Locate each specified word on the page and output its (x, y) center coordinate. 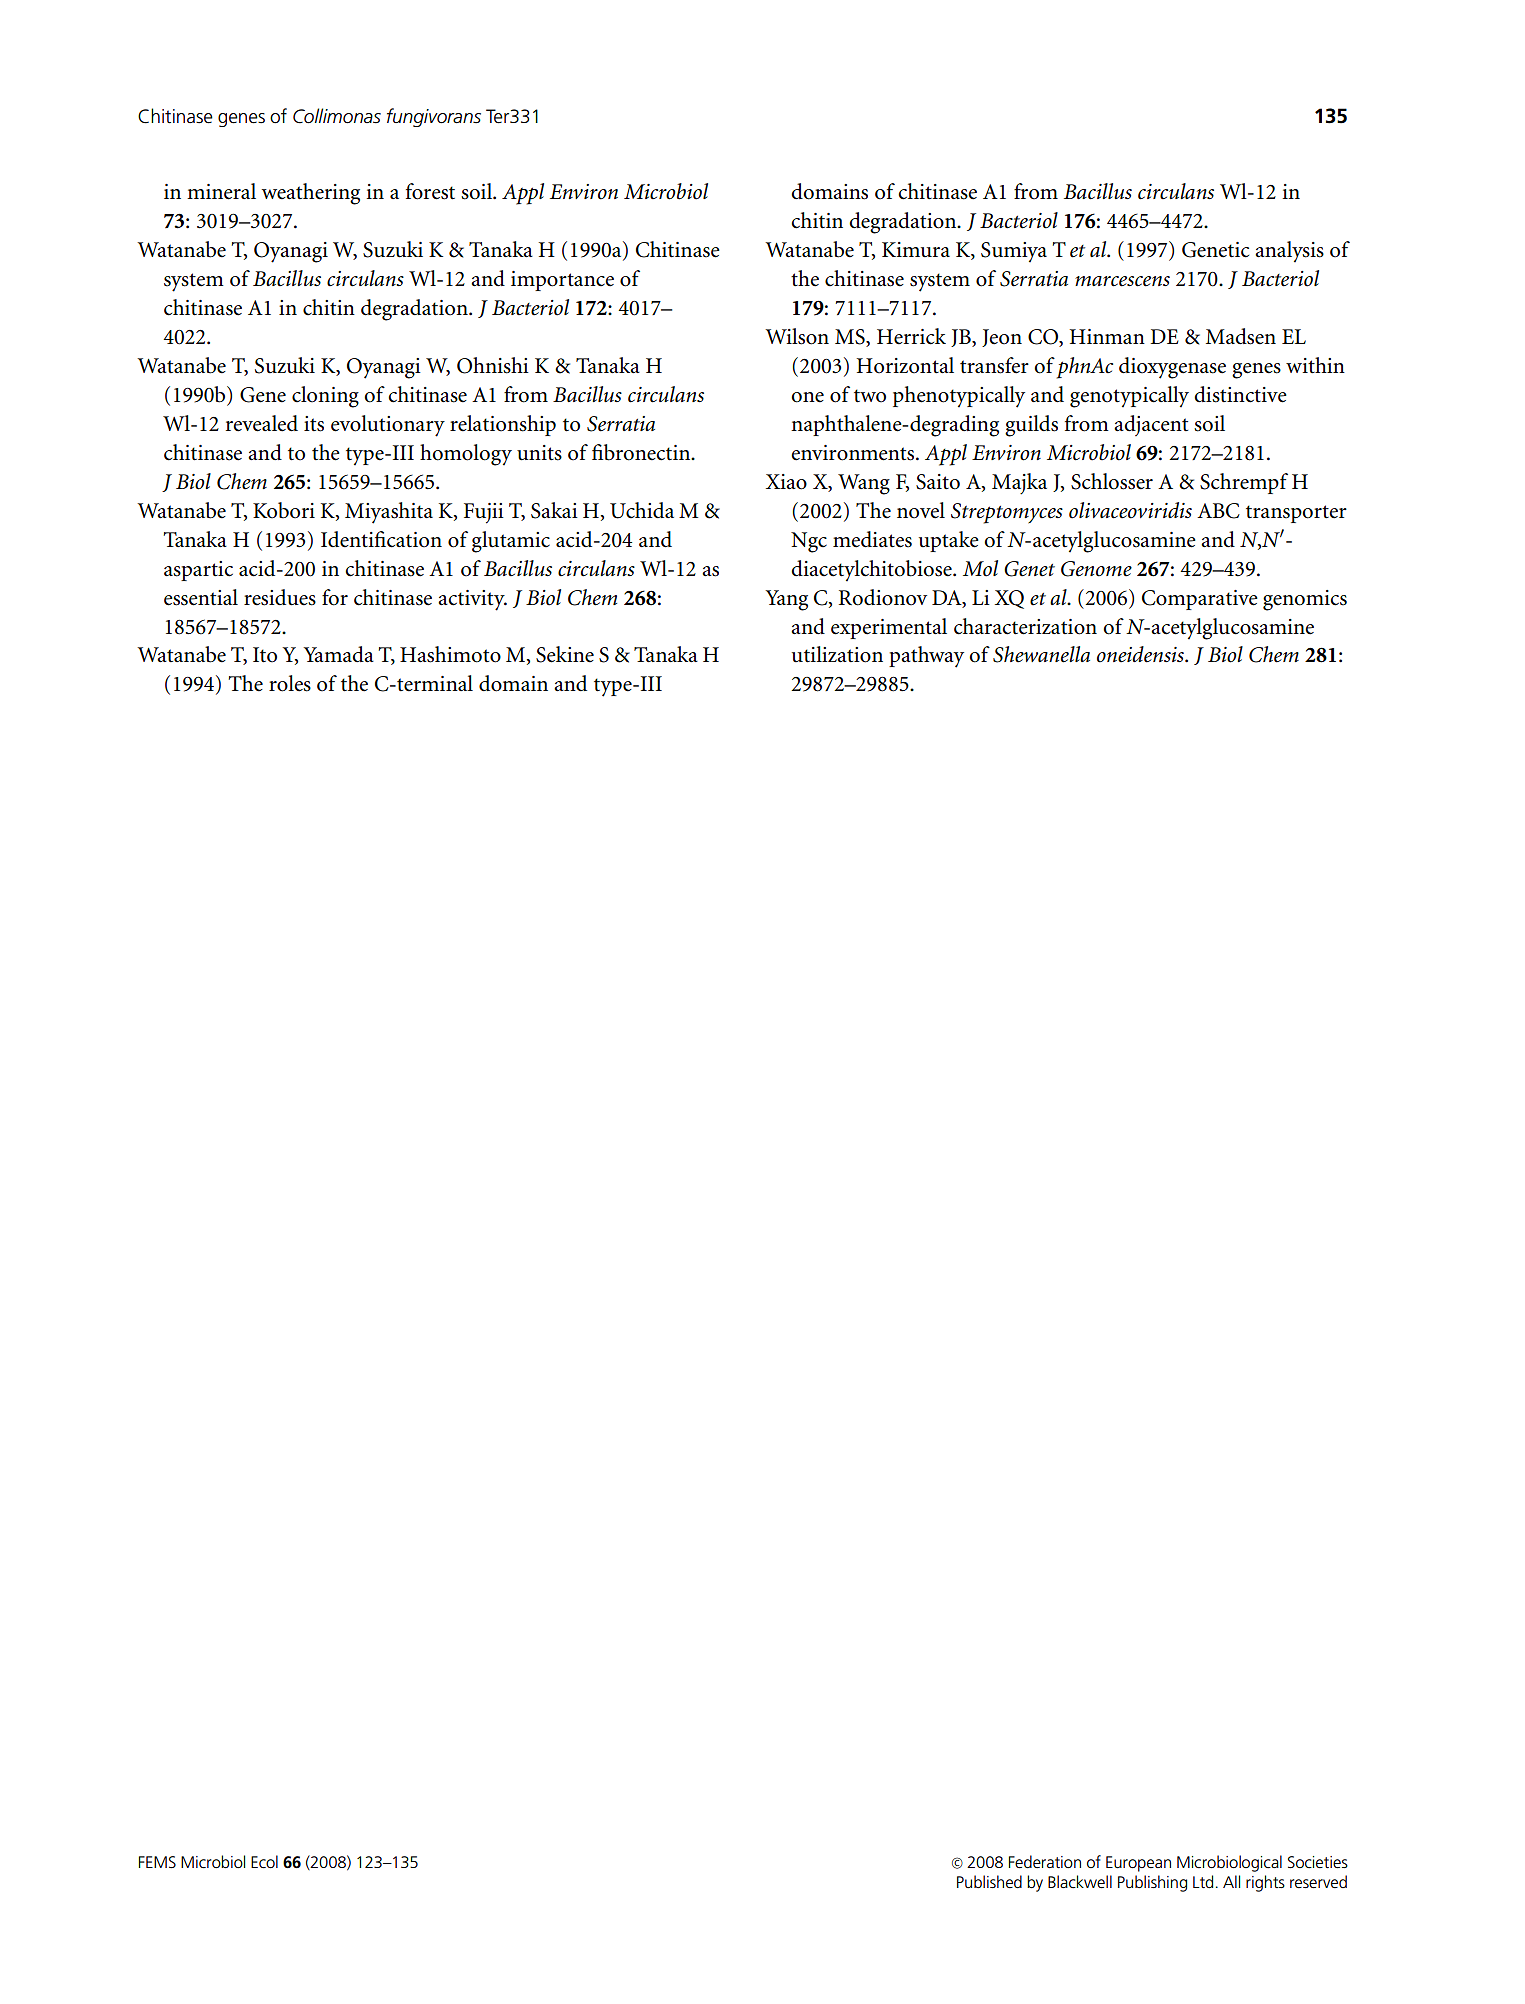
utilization (837, 654)
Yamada (338, 654)
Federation (1045, 1861)
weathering (311, 194)
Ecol (264, 1862)
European (1138, 1864)
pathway (926, 657)
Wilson (797, 336)
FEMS (157, 1862)
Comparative (1200, 600)
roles (290, 683)
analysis (1289, 252)
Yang (786, 600)
